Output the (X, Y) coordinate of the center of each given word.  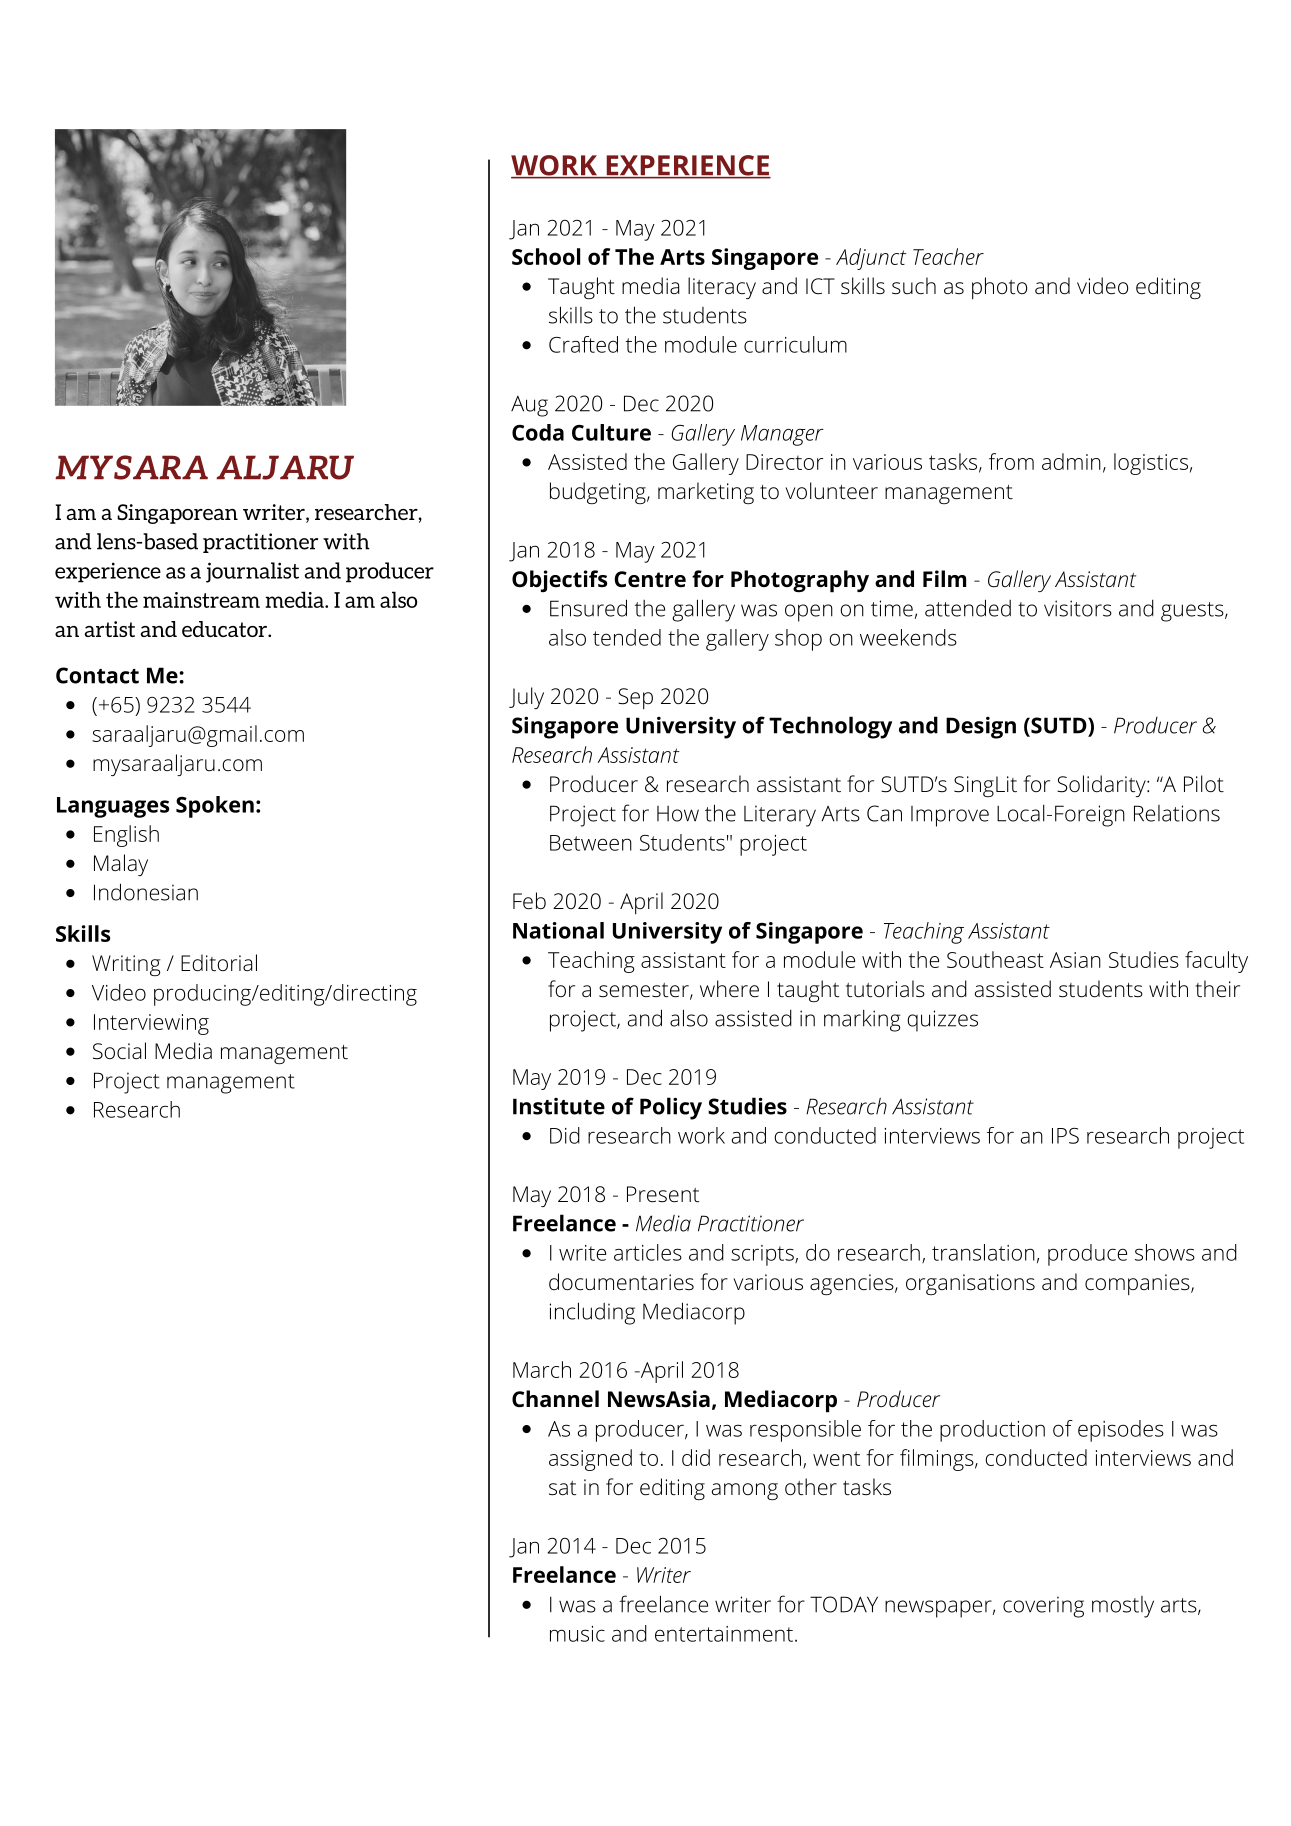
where (729, 989)
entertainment (724, 1634)
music (577, 1634)
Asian (1075, 960)
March (542, 1369)
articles (648, 1252)
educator (226, 629)
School (546, 256)
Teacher (948, 256)
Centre (650, 579)
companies (1138, 1284)
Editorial (219, 963)
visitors (1078, 608)
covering (1043, 1607)
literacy (722, 288)
